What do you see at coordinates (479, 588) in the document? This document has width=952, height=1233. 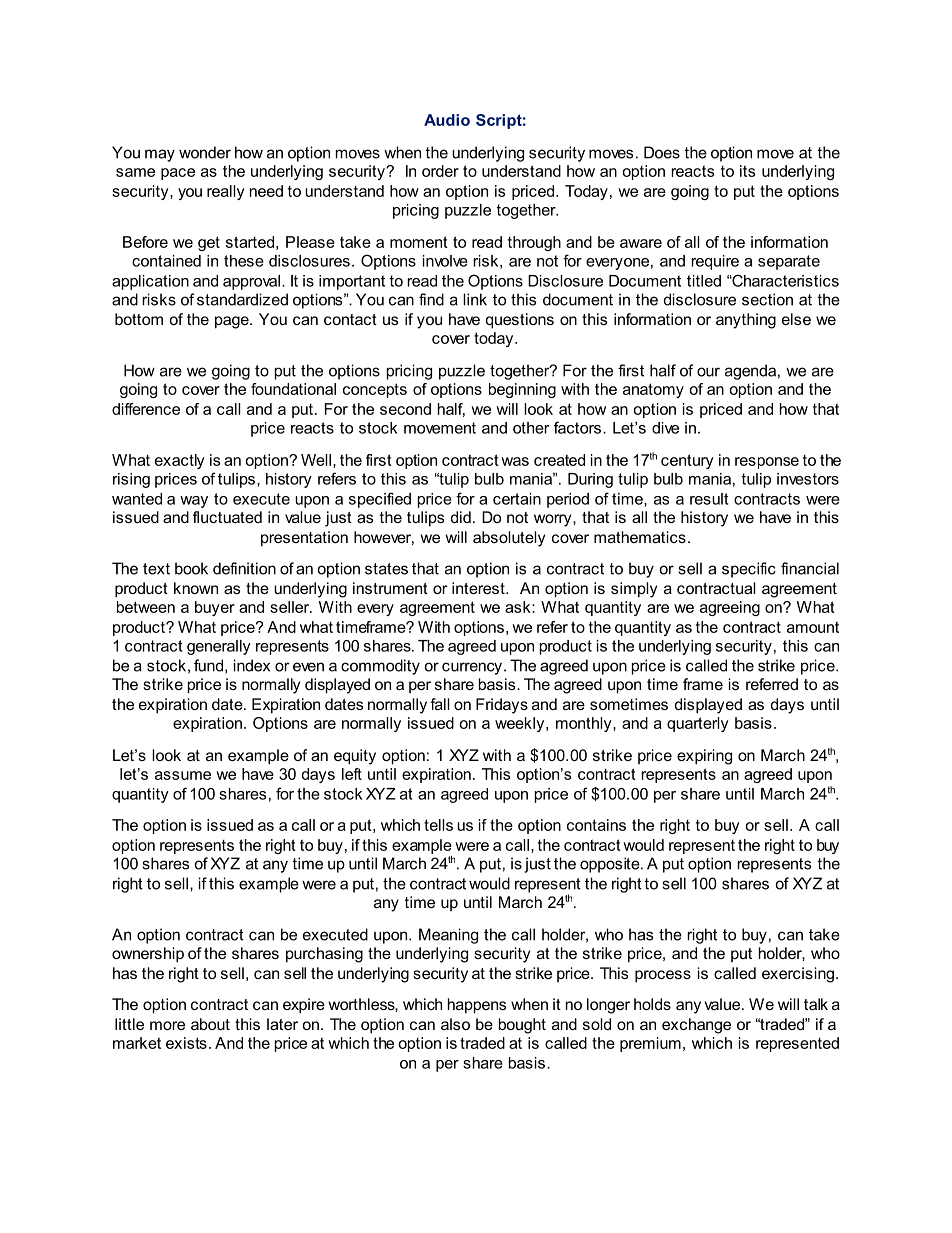 I see `interest` at bounding box center [479, 588].
